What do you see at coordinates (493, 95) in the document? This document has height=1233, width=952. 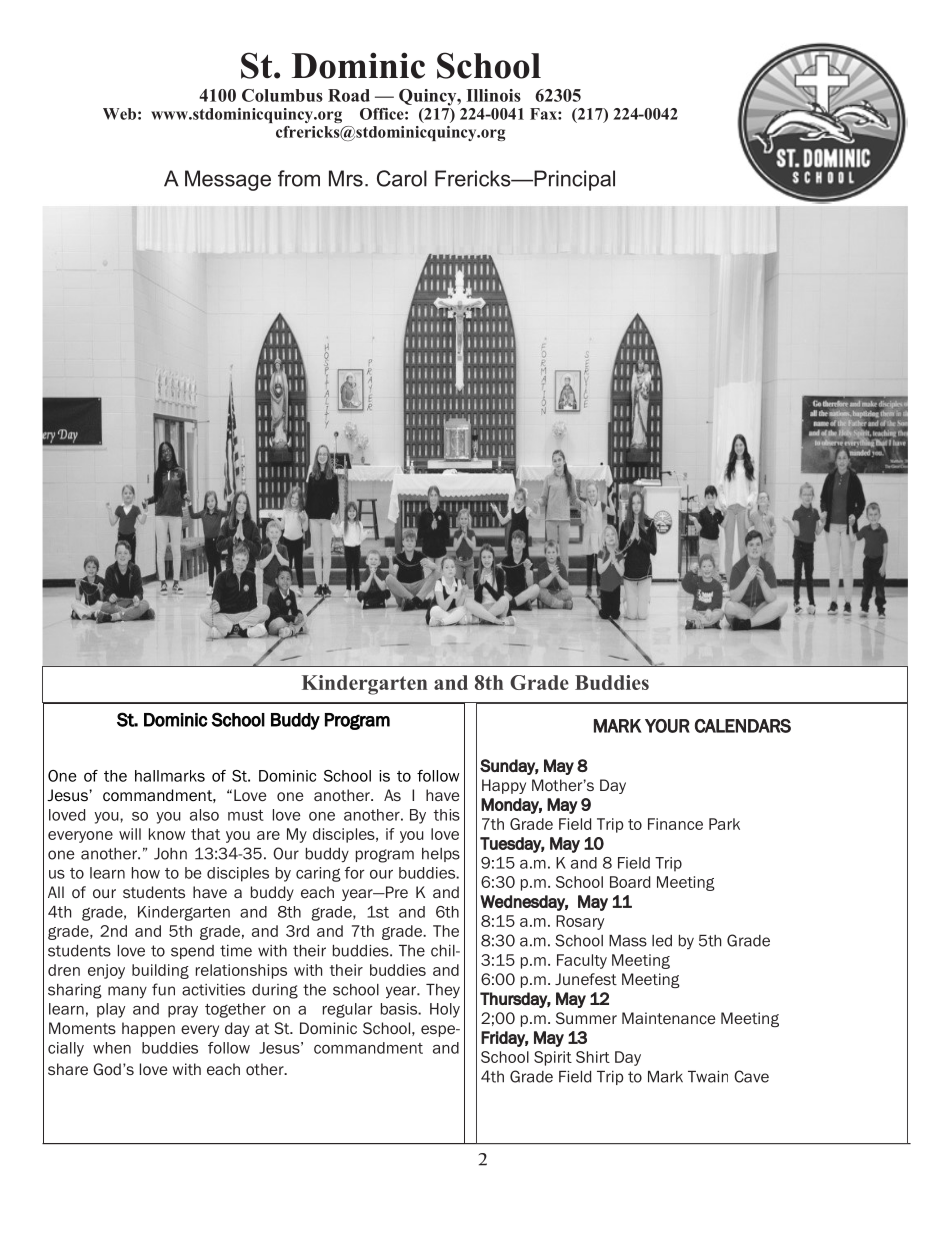 I see `Illinois` at bounding box center [493, 95].
